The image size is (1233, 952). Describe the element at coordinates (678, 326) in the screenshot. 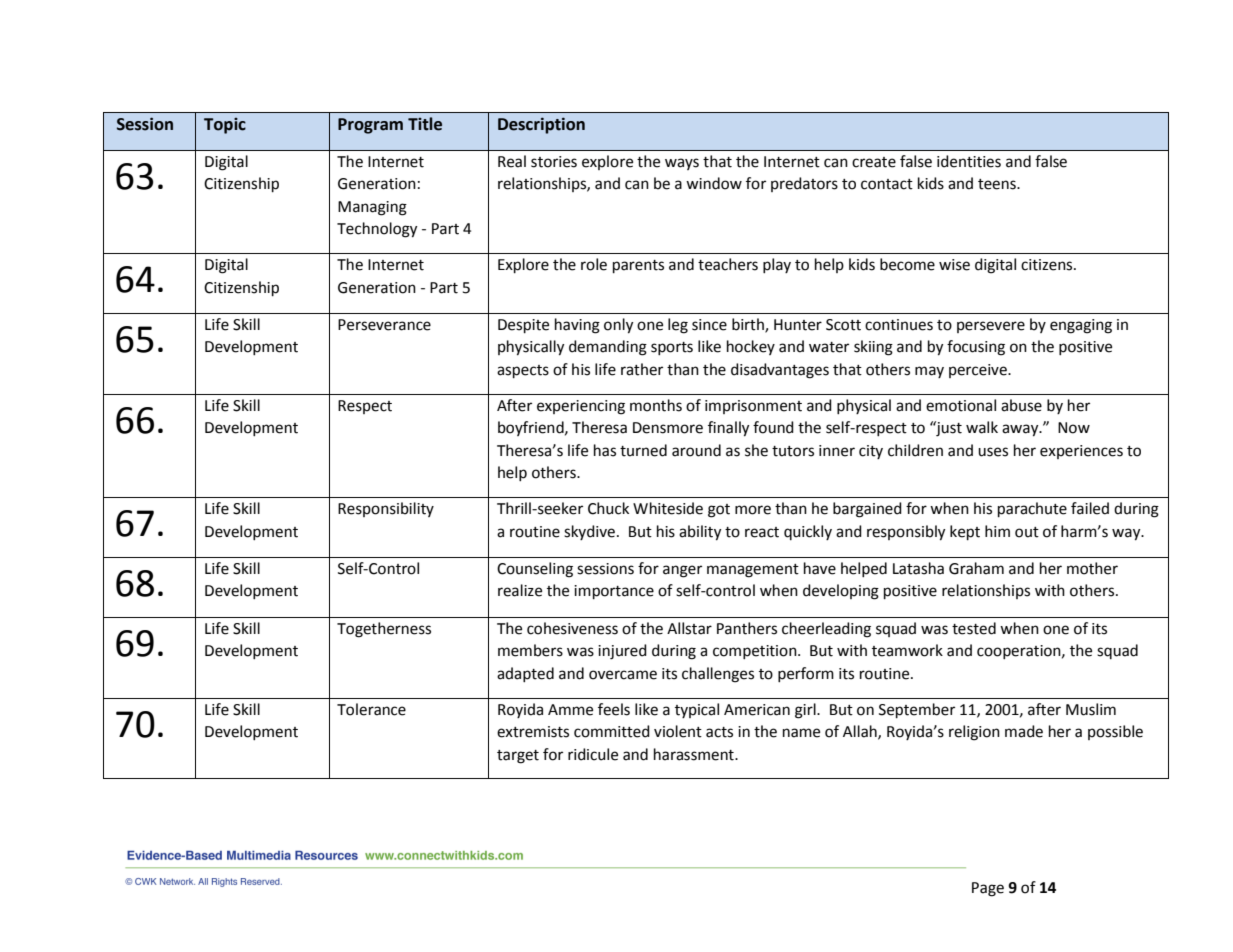

I see `leg` at that location.
